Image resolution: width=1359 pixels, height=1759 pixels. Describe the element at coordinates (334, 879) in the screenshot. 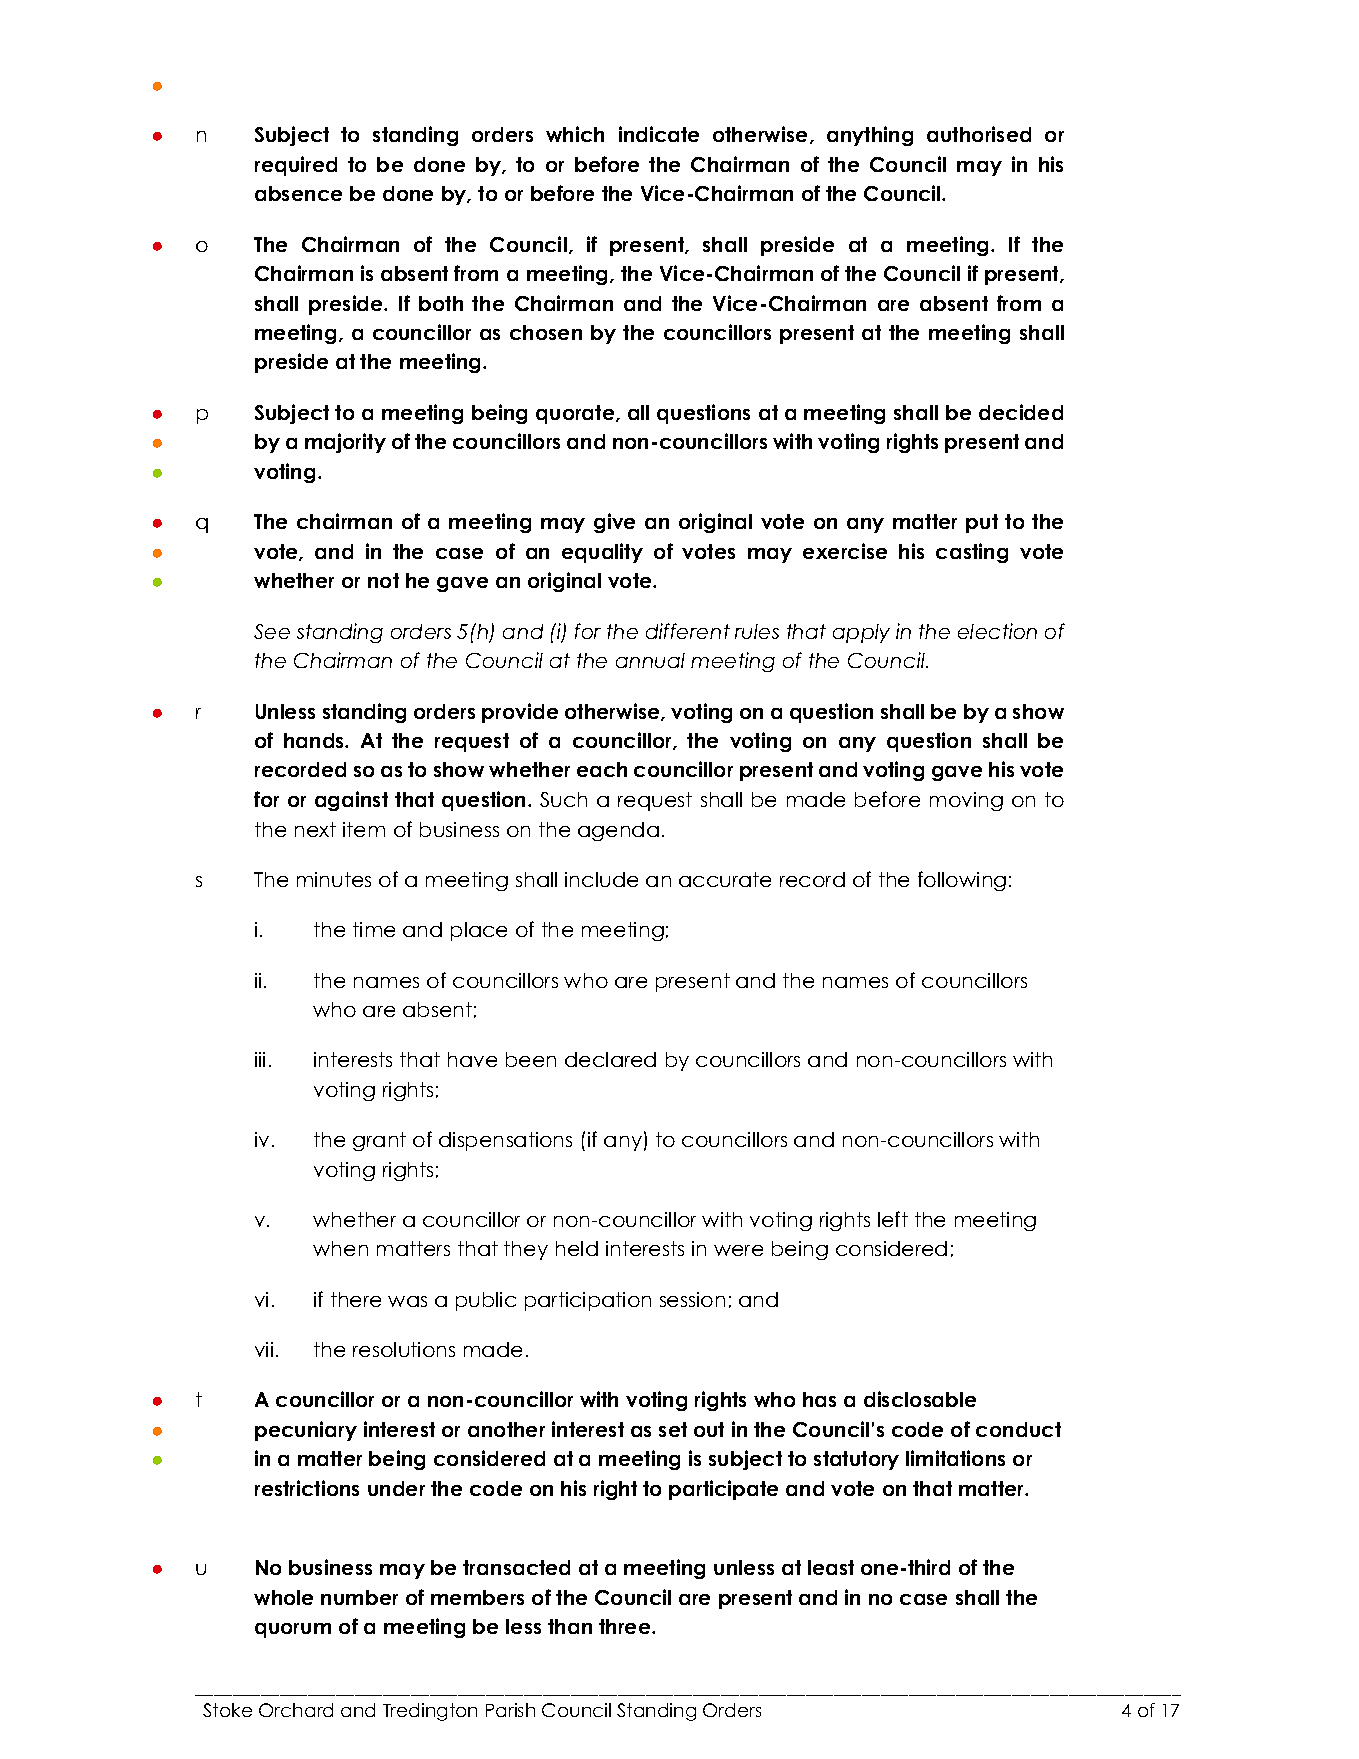

I see `minutes` at that location.
